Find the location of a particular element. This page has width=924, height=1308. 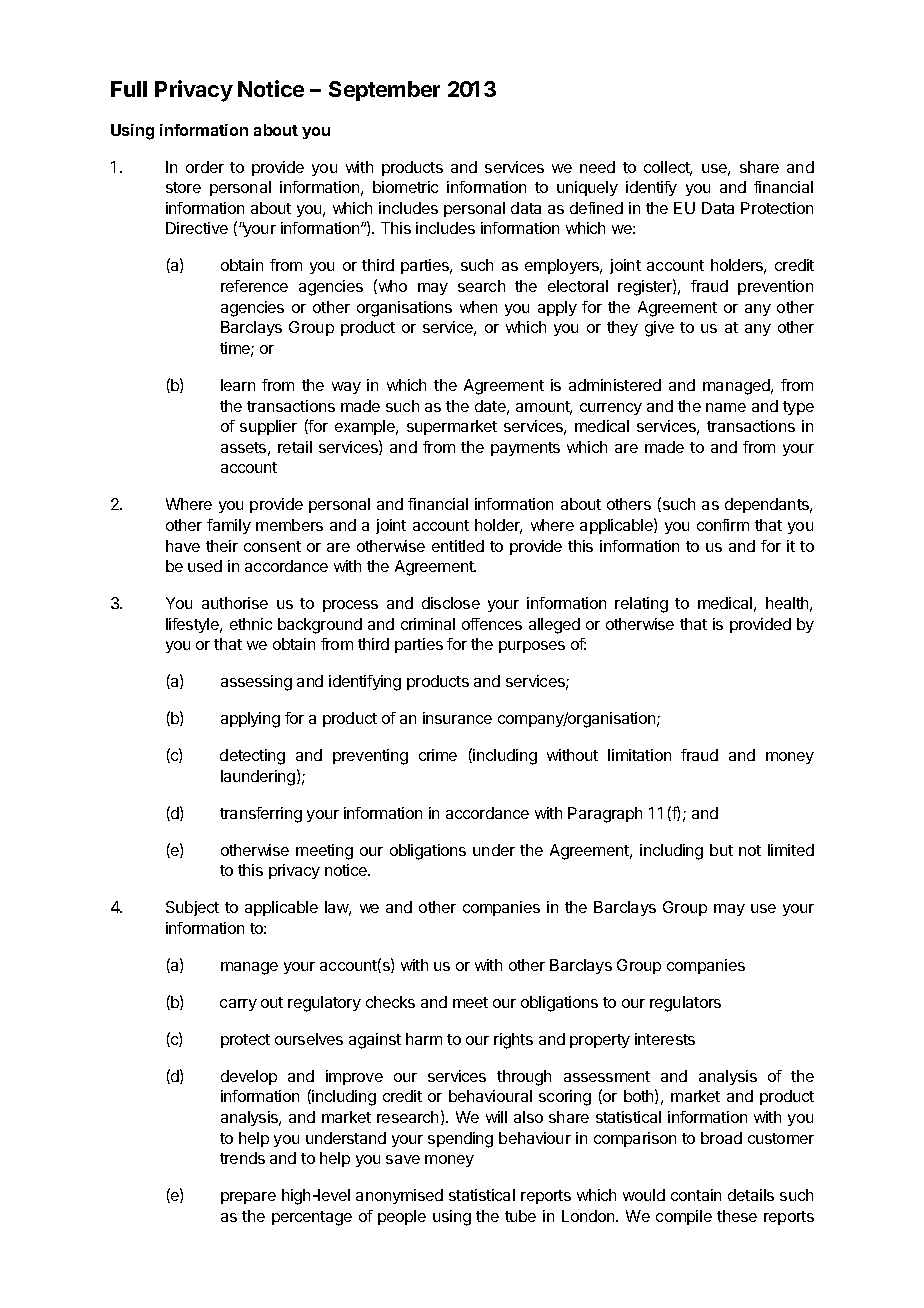

prepare is located at coordinates (248, 1198).
